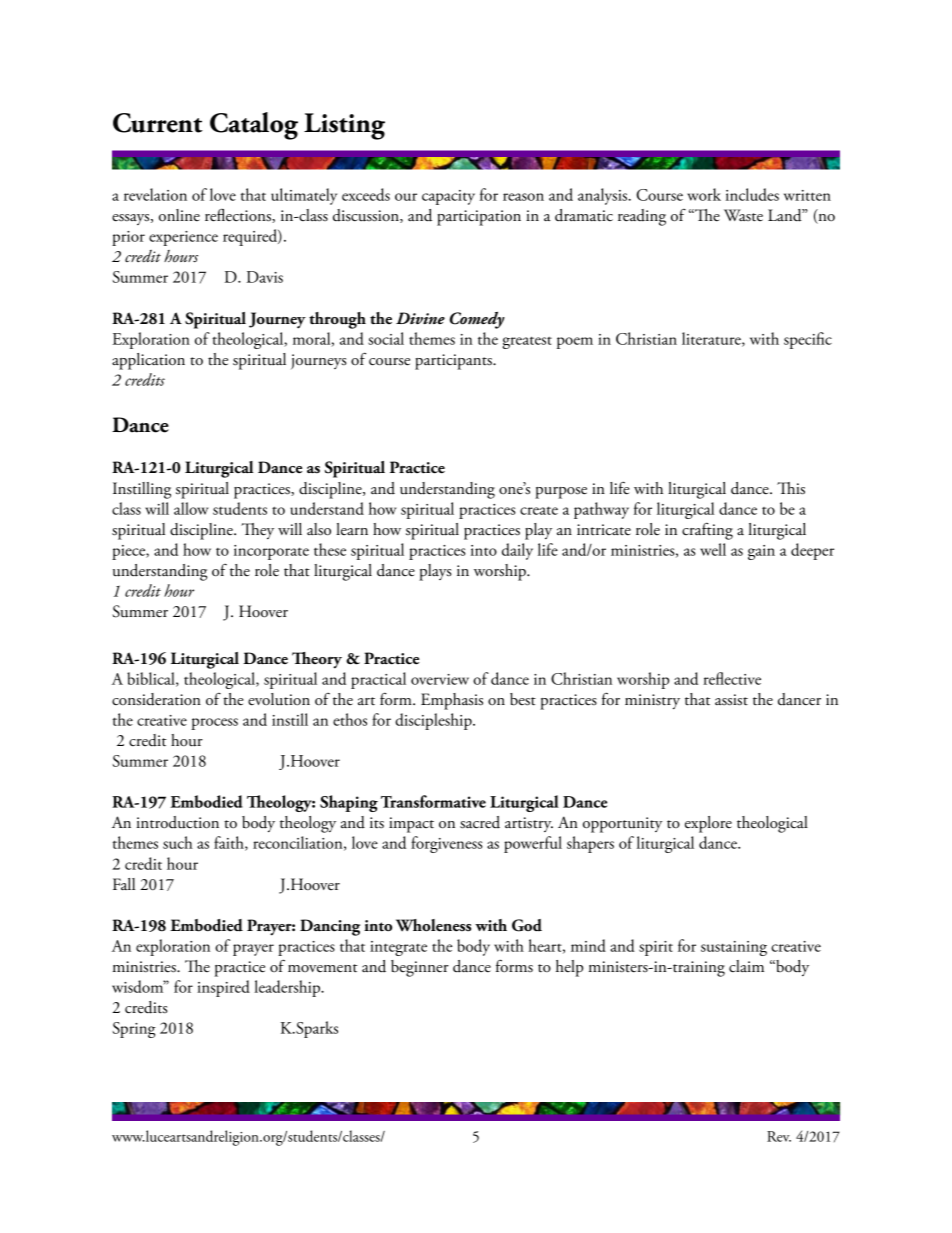 The height and width of the screenshot is (1233, 952). Describe the element at coordinates (223, 988) in the screenshot. I see `inspired` at that location.
